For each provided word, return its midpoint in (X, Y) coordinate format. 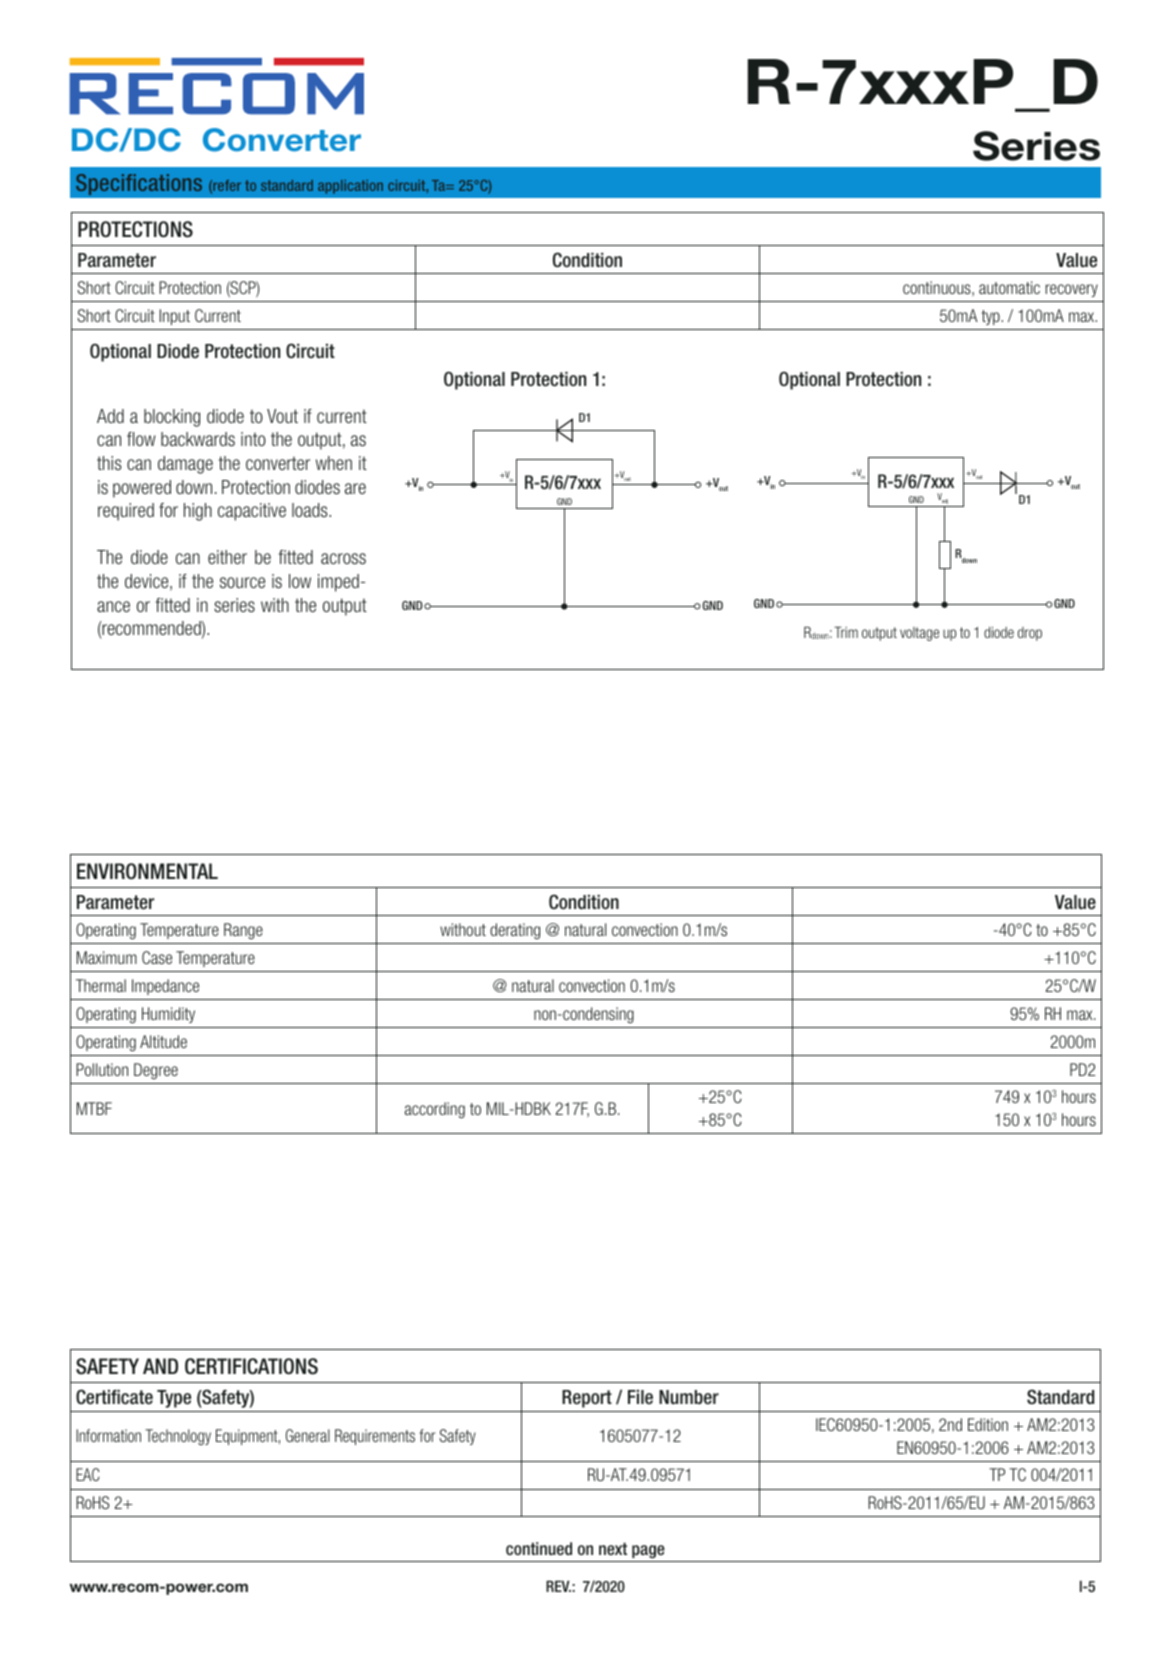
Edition (988, 1424)
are (355, 488)
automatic (1009, 287)
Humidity (168, 1015)
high (198, 512)
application (350, 187)
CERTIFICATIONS (251, 1366)
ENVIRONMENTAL (147, 871)
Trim (846, 632)
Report (587, 1399)
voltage (919, 634)
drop (1030, 634)
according (435, 1110)
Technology (178, 1437)
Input (175, 317)
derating (515, 931)
